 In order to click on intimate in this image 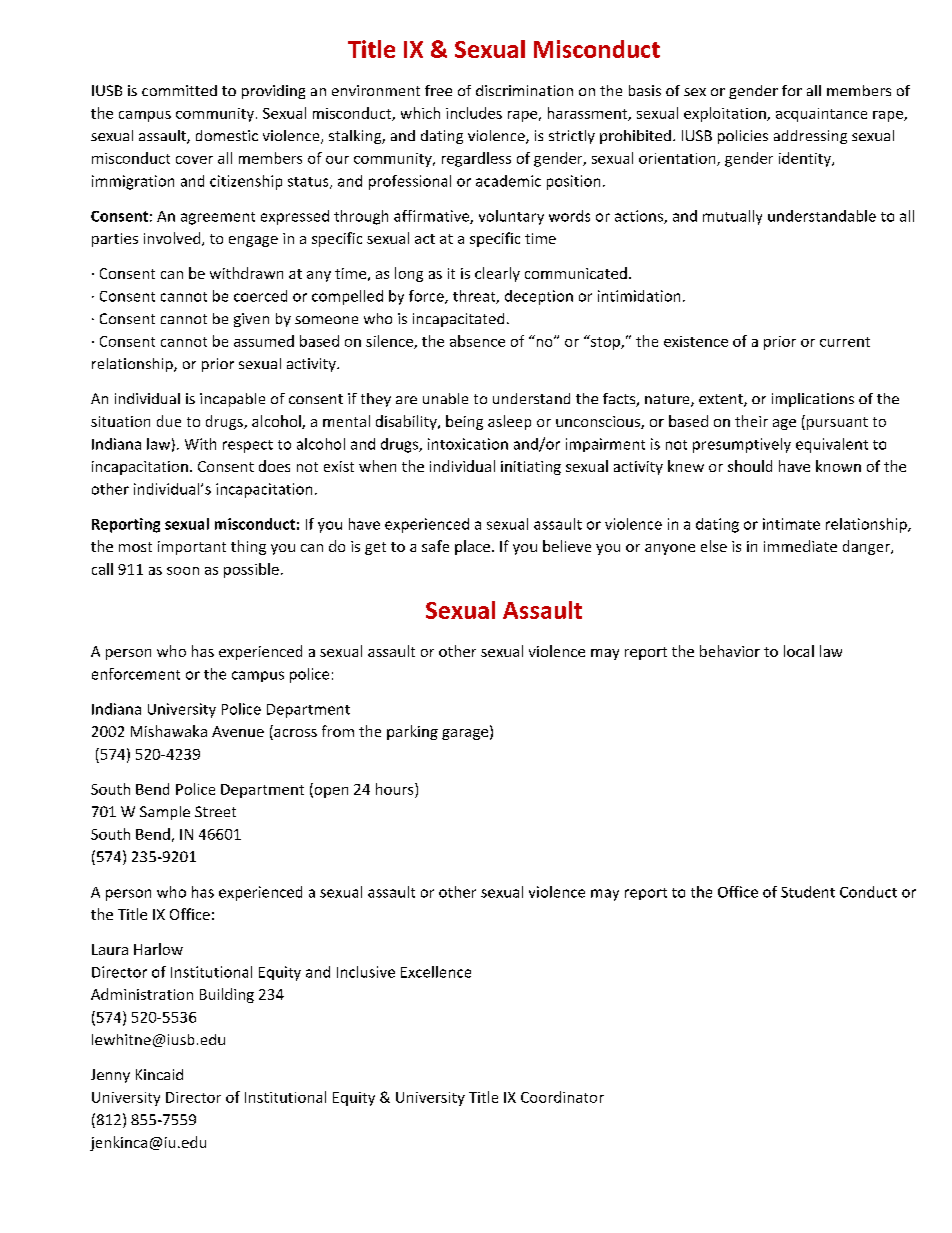, I will do `click(791, 524)`.
